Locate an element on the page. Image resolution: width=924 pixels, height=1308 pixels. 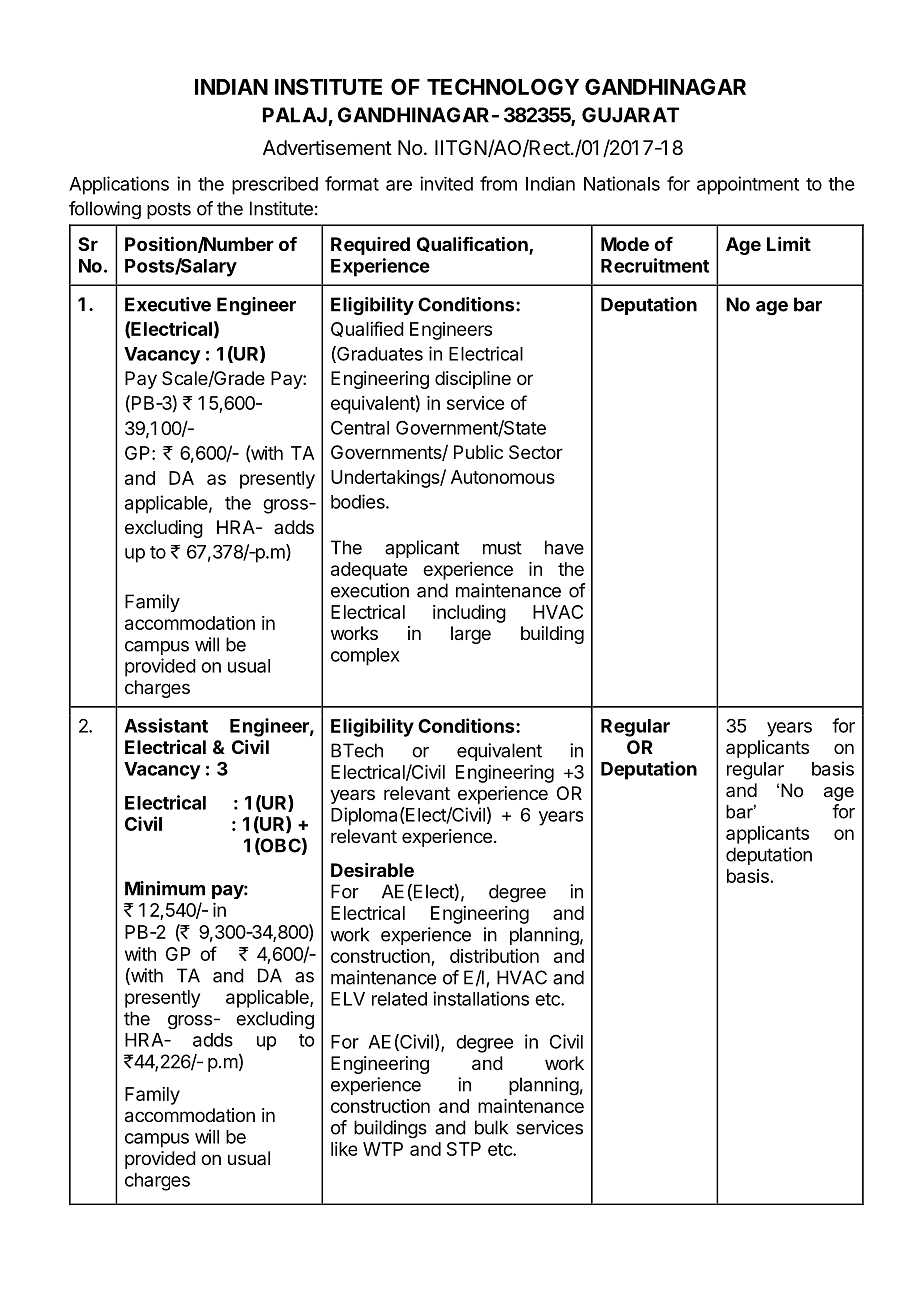
Recruitment is located at coordinates (655, 265).
